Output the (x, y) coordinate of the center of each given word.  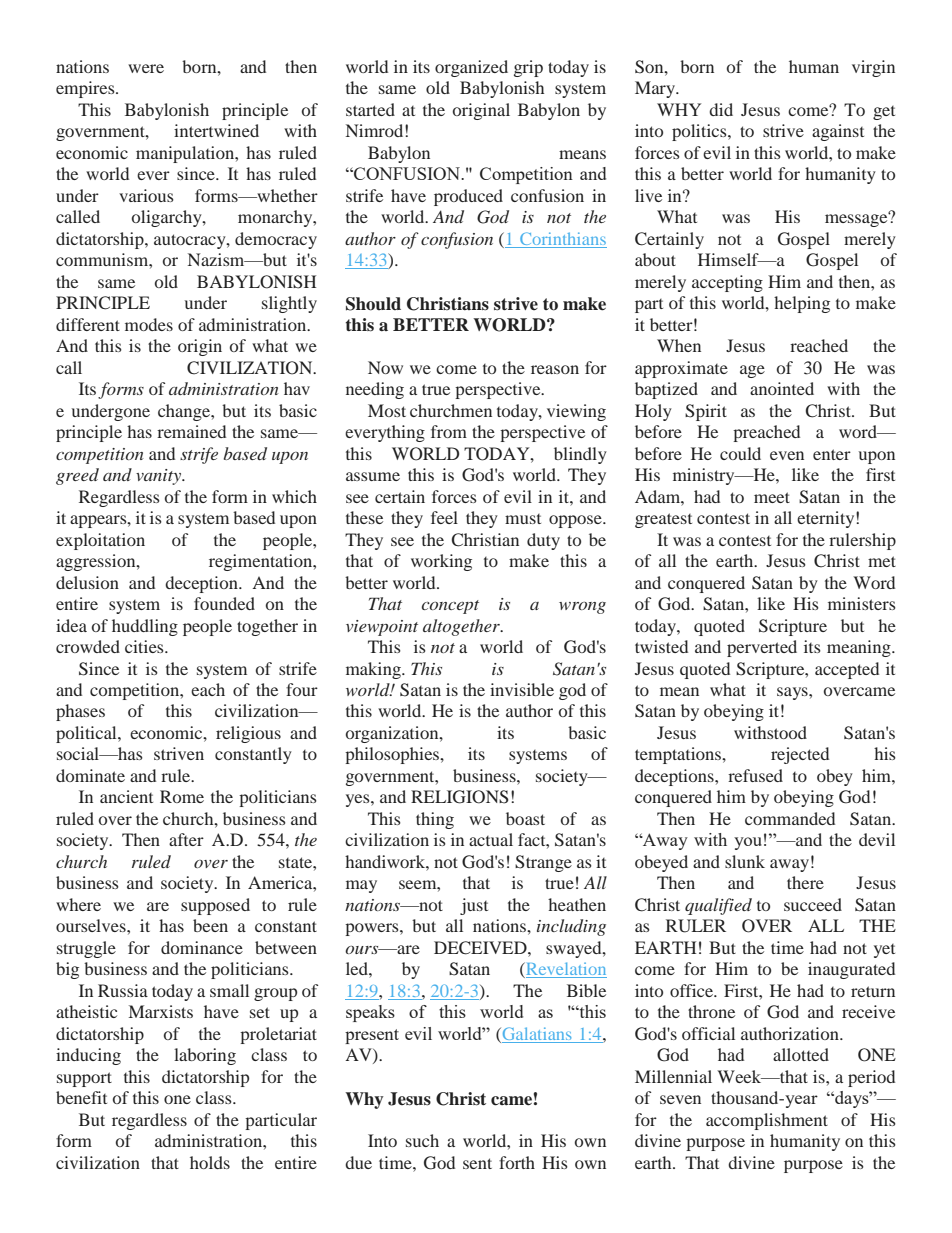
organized (471, 68)
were (146, 68)
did (721, 109)
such (422, 1140)
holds (210, 1162)
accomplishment (767, 1121)
